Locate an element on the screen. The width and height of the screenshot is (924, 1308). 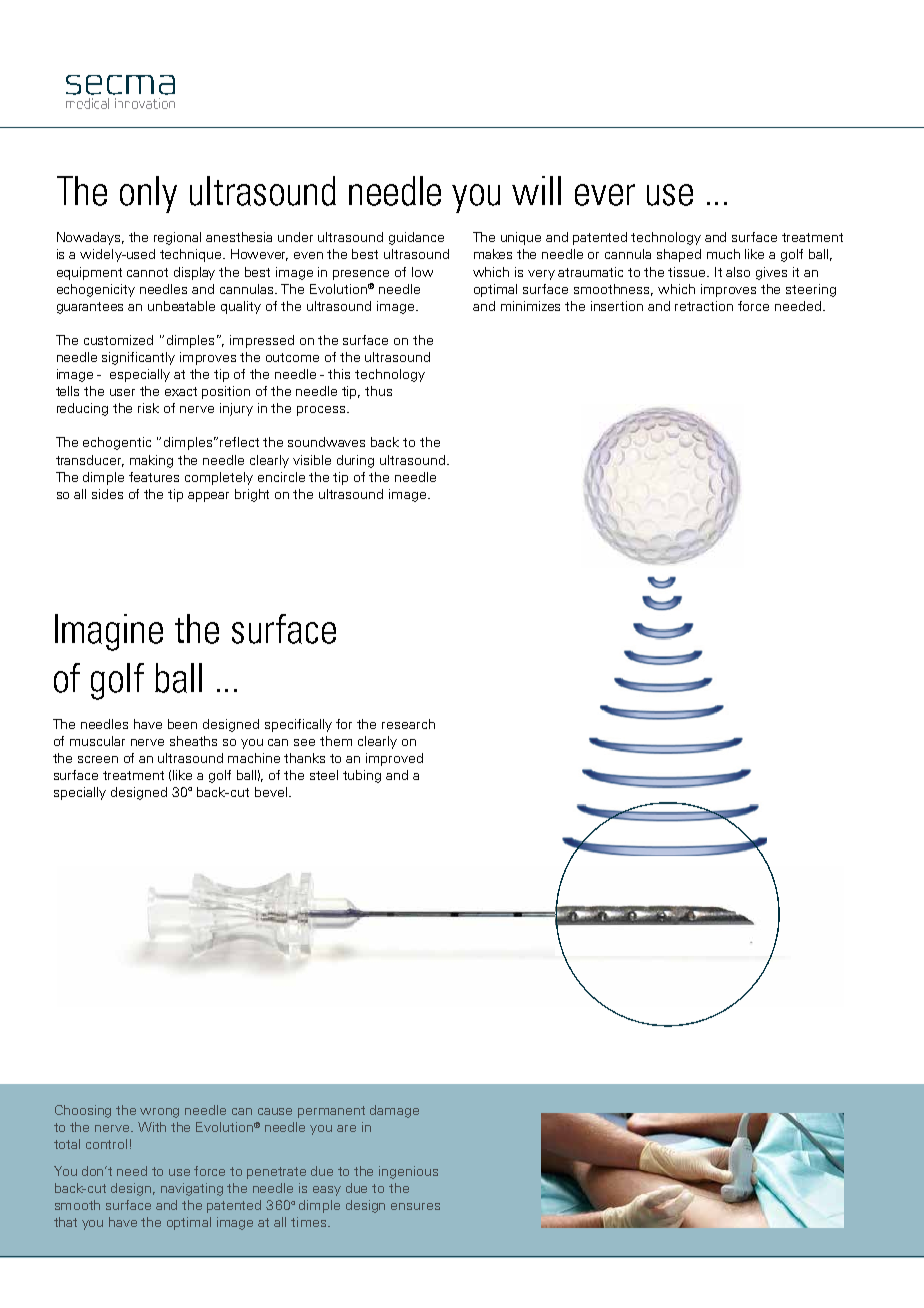
tubing is located at coordinates (362, 776).
